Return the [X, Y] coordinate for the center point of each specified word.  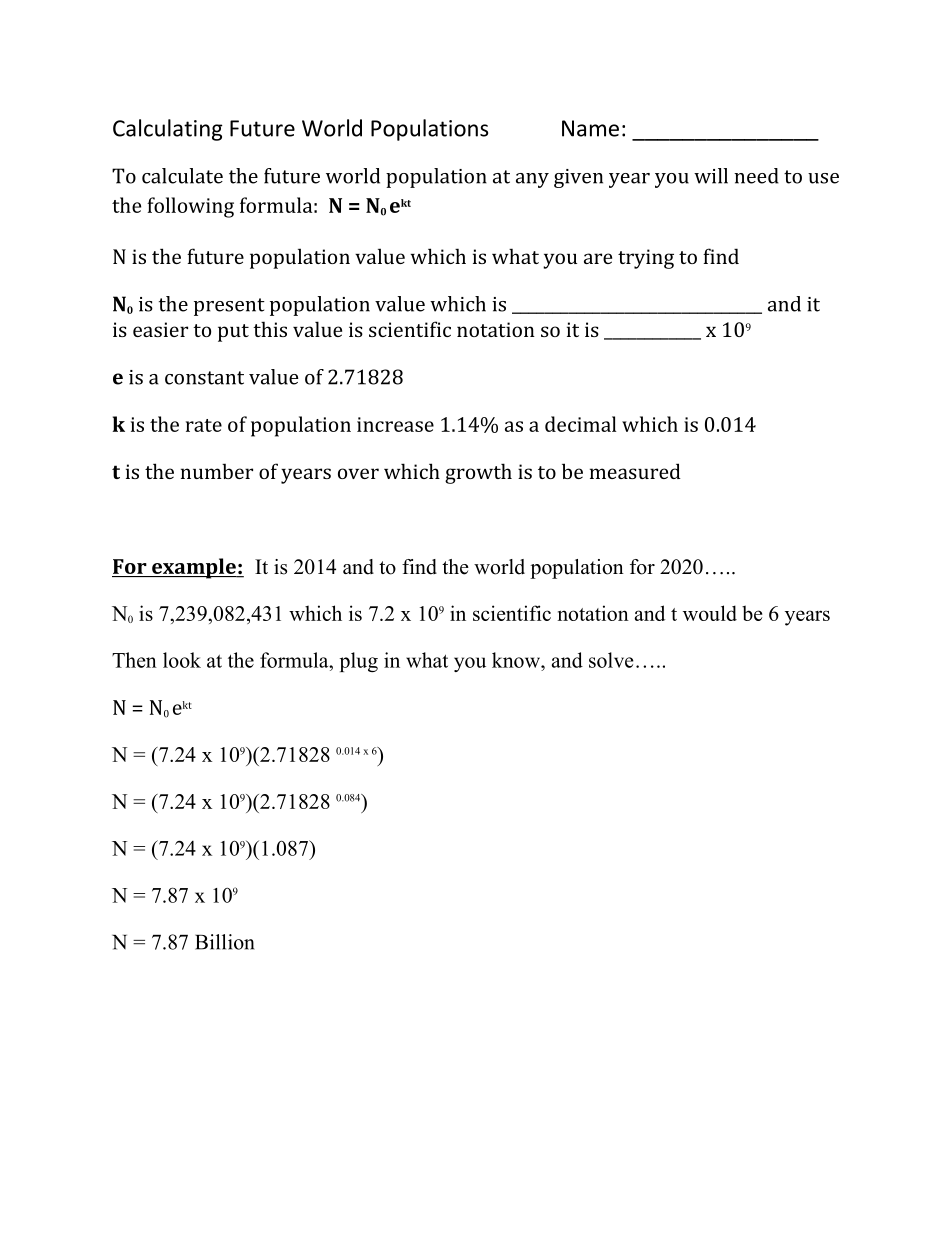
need [756, 176]
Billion [225, 942]
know [517, 660]
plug [359, 662]
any [532, 180]
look [182, 660]
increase [395, 424]
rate [204, 425]
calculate [182, 176]
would [710, 613]
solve [611, 660]
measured [635, 471]
